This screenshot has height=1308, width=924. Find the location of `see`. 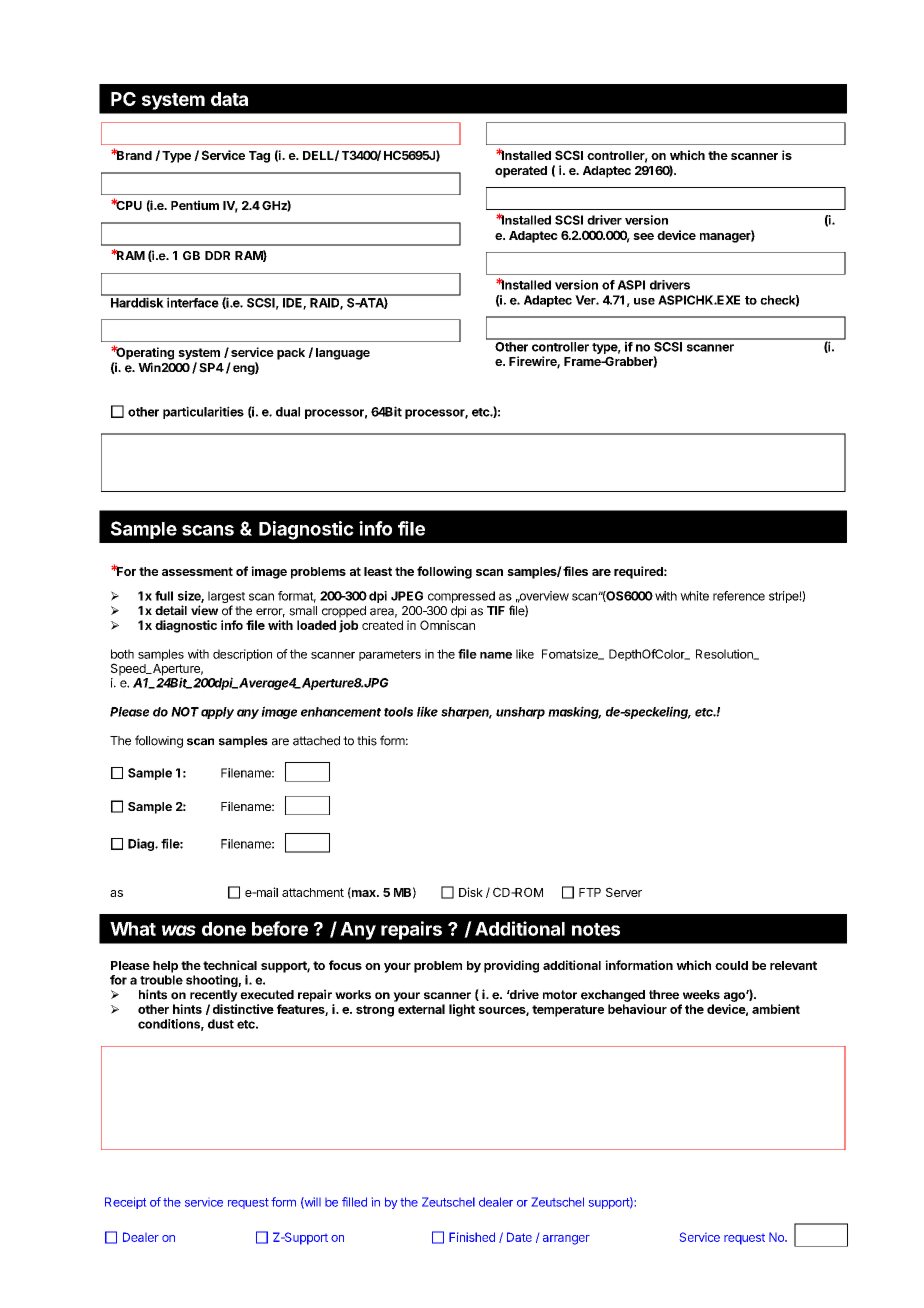

see is located at coordinates (643, 236).
